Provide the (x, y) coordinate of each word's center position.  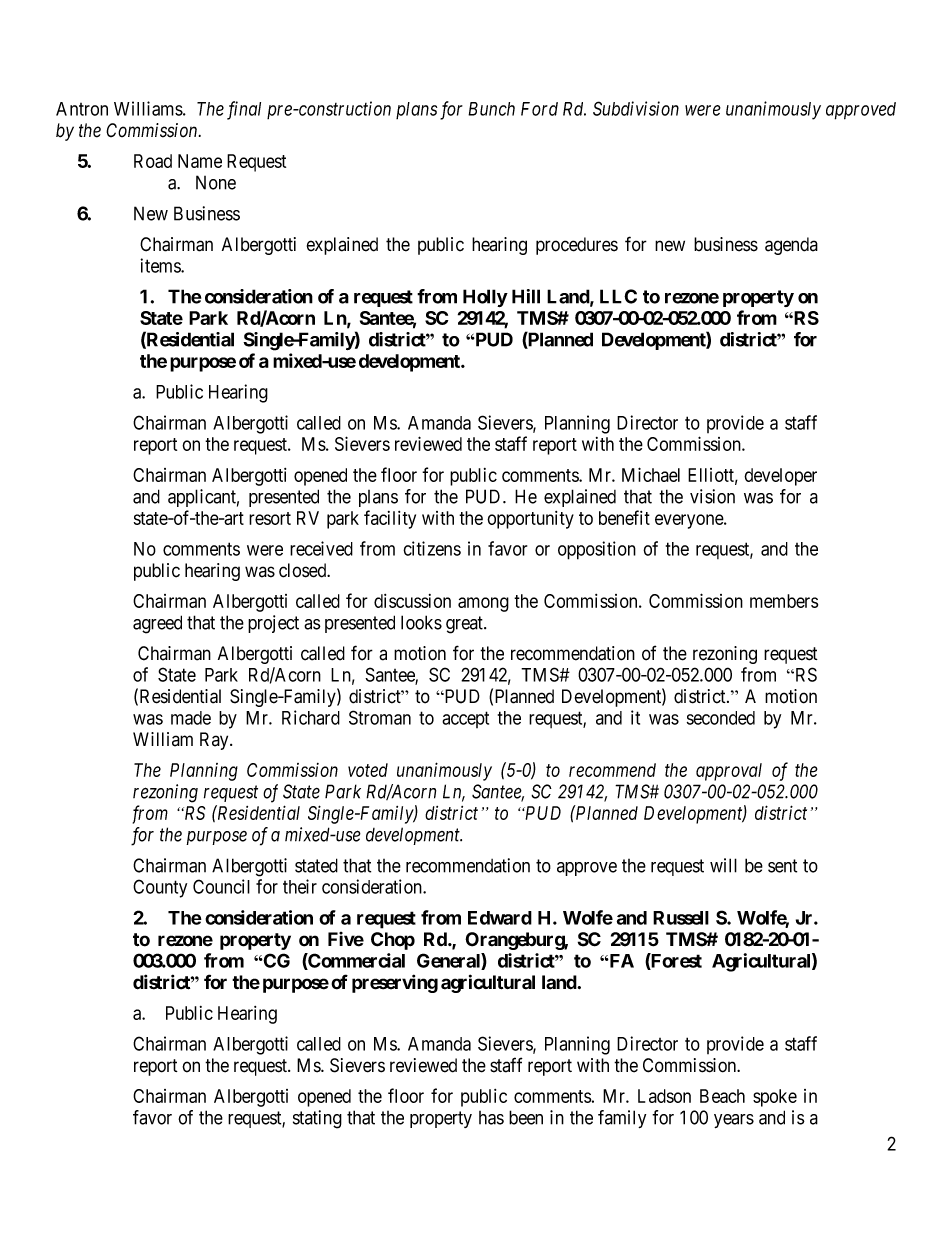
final (244, 110)
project (273, 624)
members (784, 601)
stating (317, 1119)
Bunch (491, 109)
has (491, 1118)
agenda (791, 246)
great (465, 625)
